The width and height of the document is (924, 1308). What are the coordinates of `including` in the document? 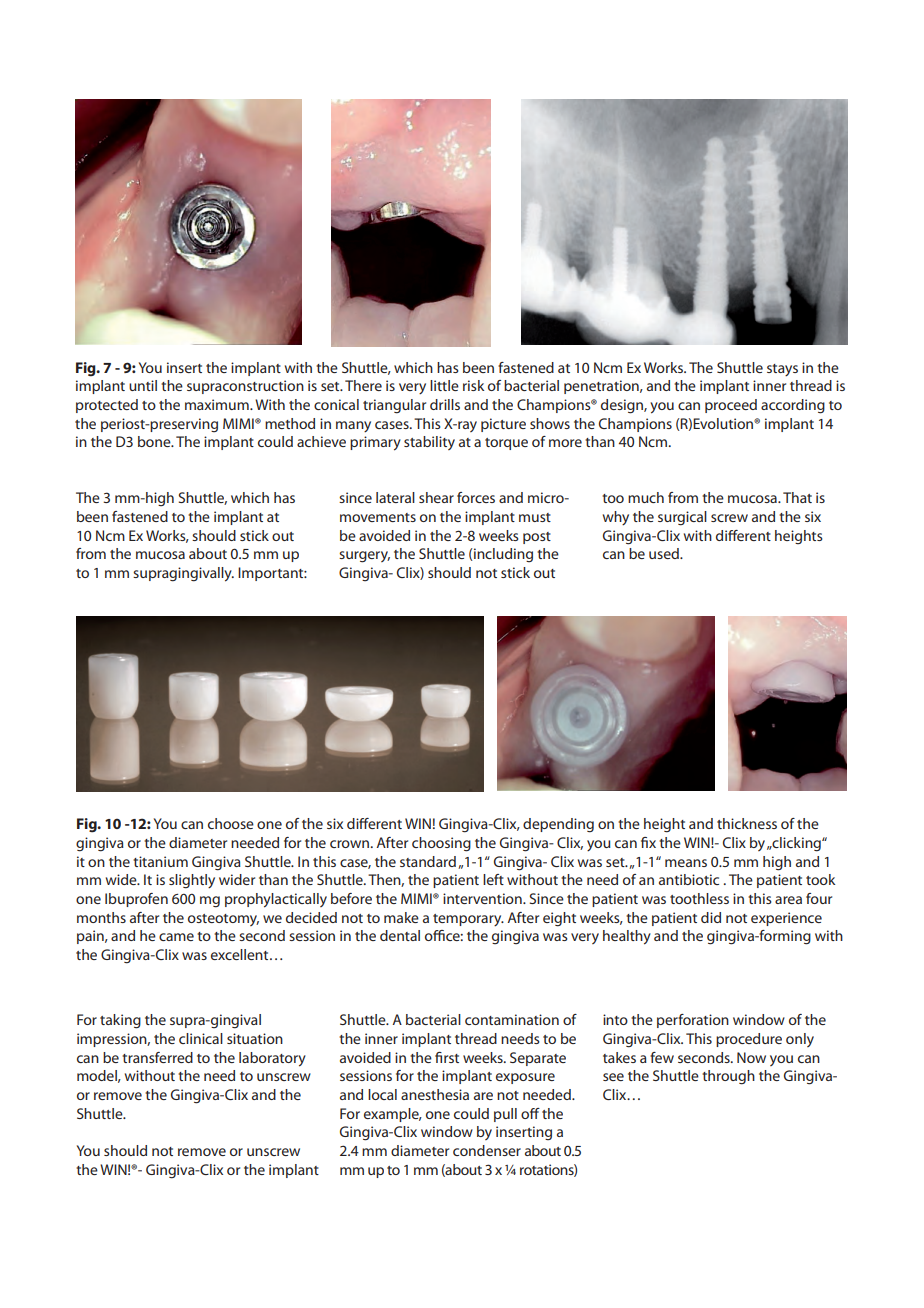 It's located at (502, 555).
